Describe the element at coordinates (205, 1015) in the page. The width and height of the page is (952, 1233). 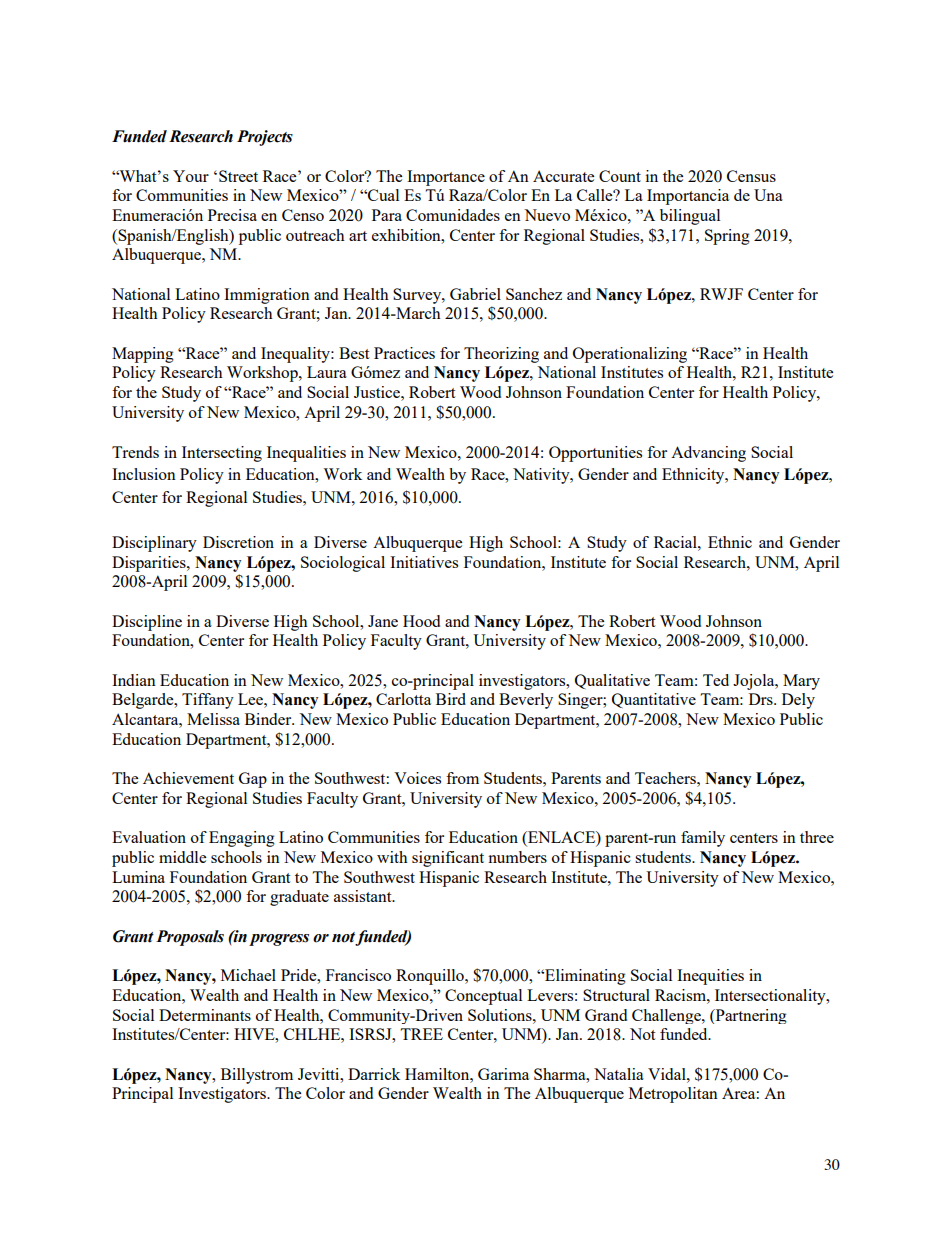
I see `Determinants` at that location.
